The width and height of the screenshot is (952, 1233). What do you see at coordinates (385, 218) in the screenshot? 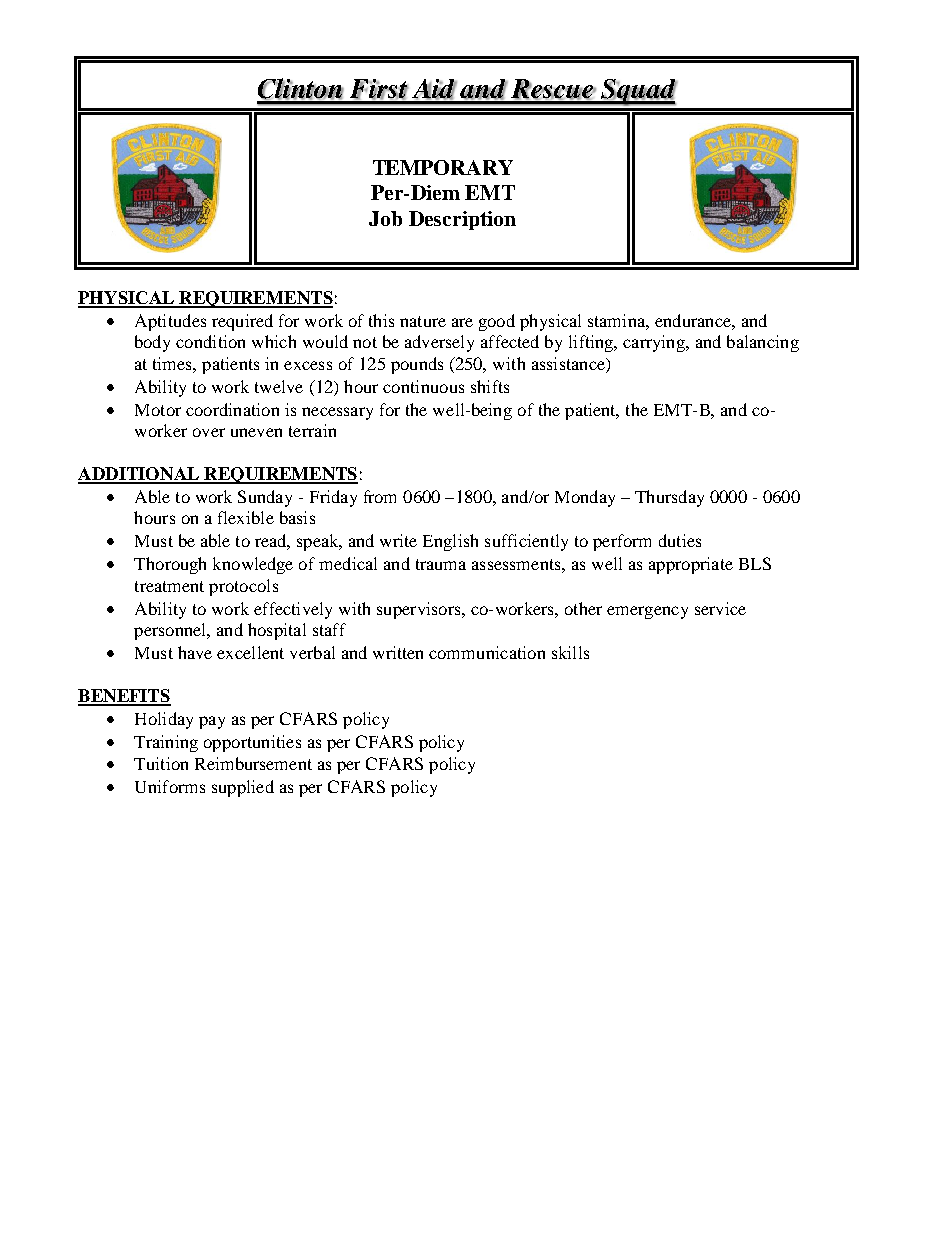
I see `Job` at bounding box center [385, 218].
